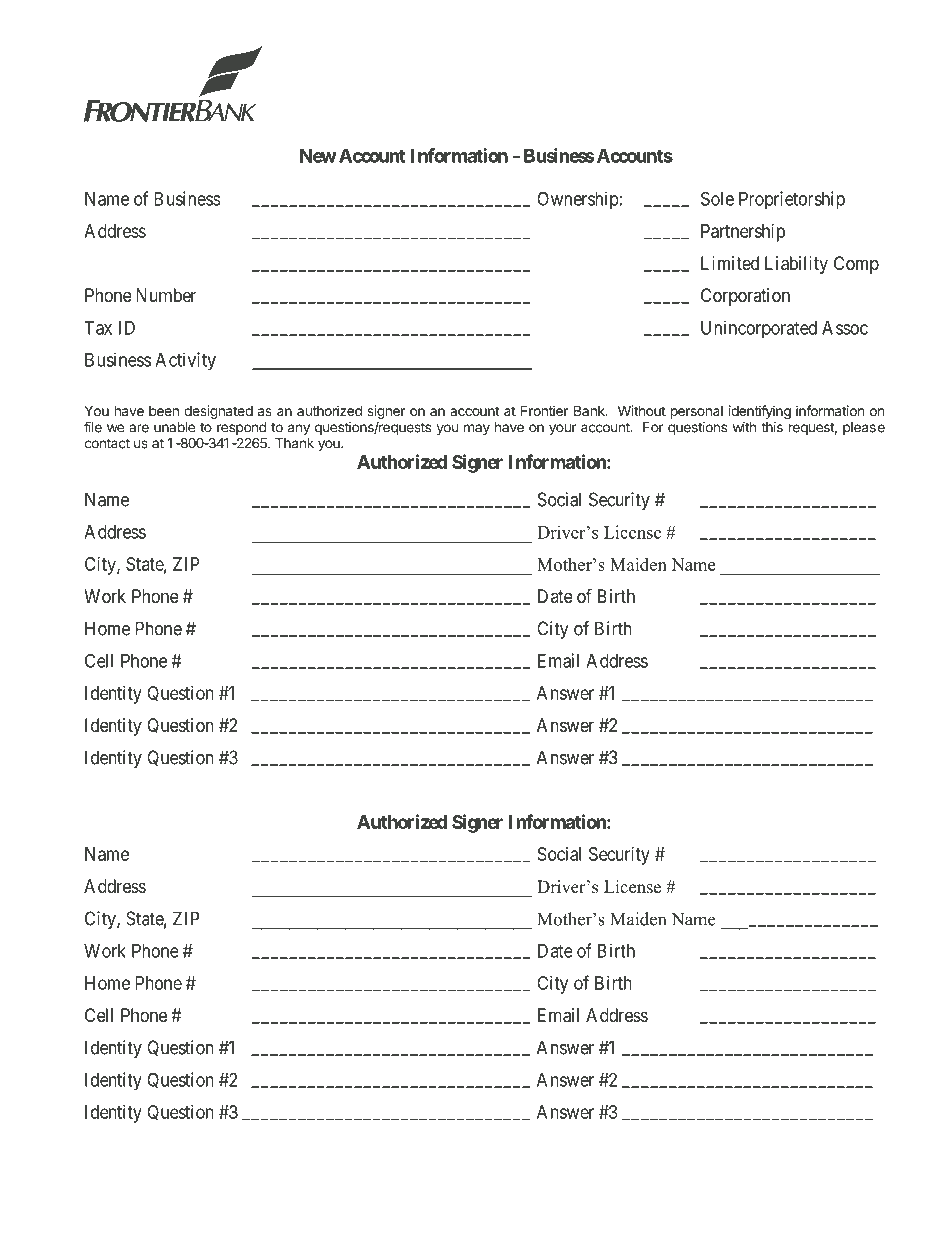  Describe the element at coordinates (730, 263) in the screenshot. I see `Limited` at that location.
